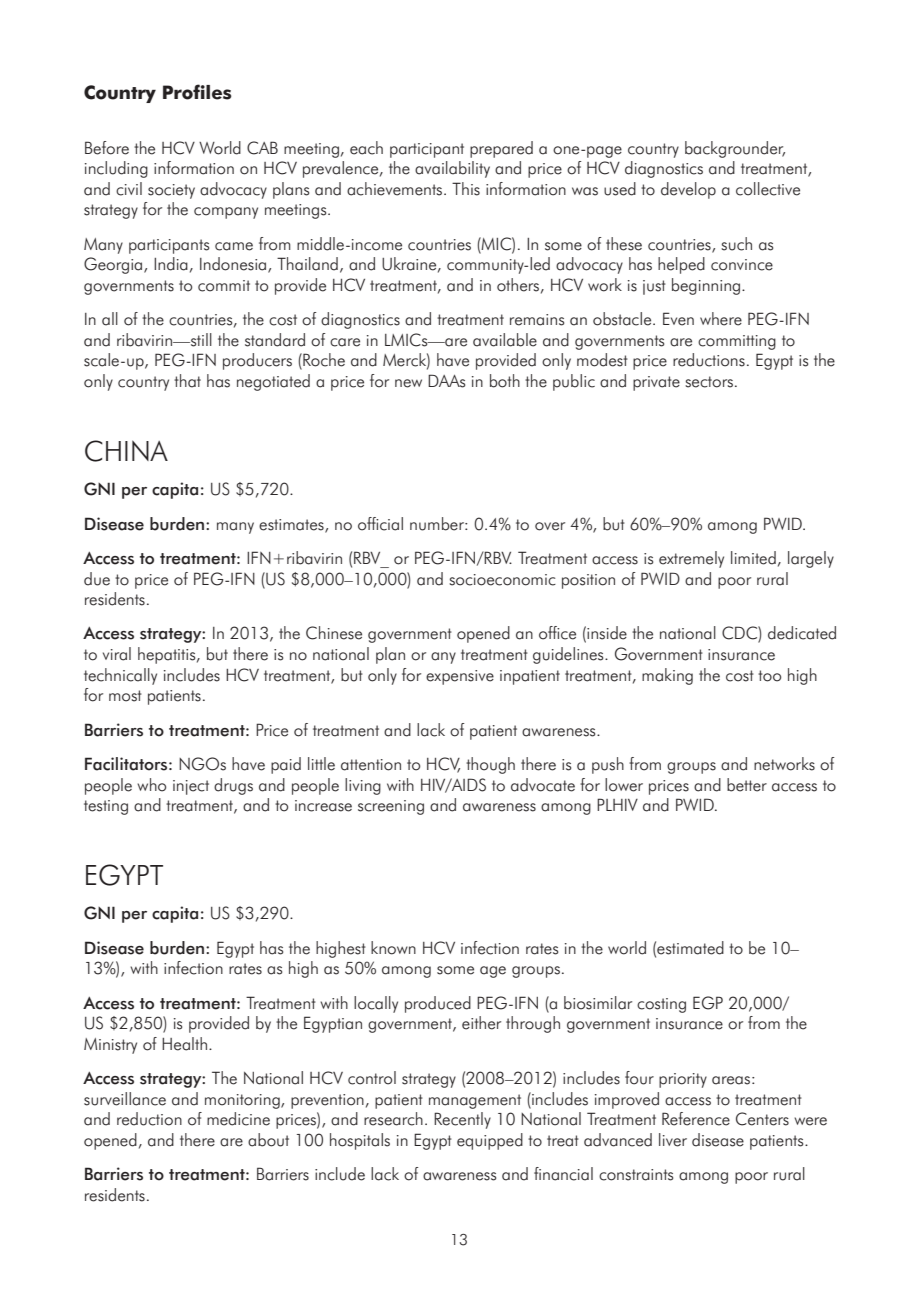  Describe the element at coordinates (501, 149) in the document. I see `prepared` at that location.
